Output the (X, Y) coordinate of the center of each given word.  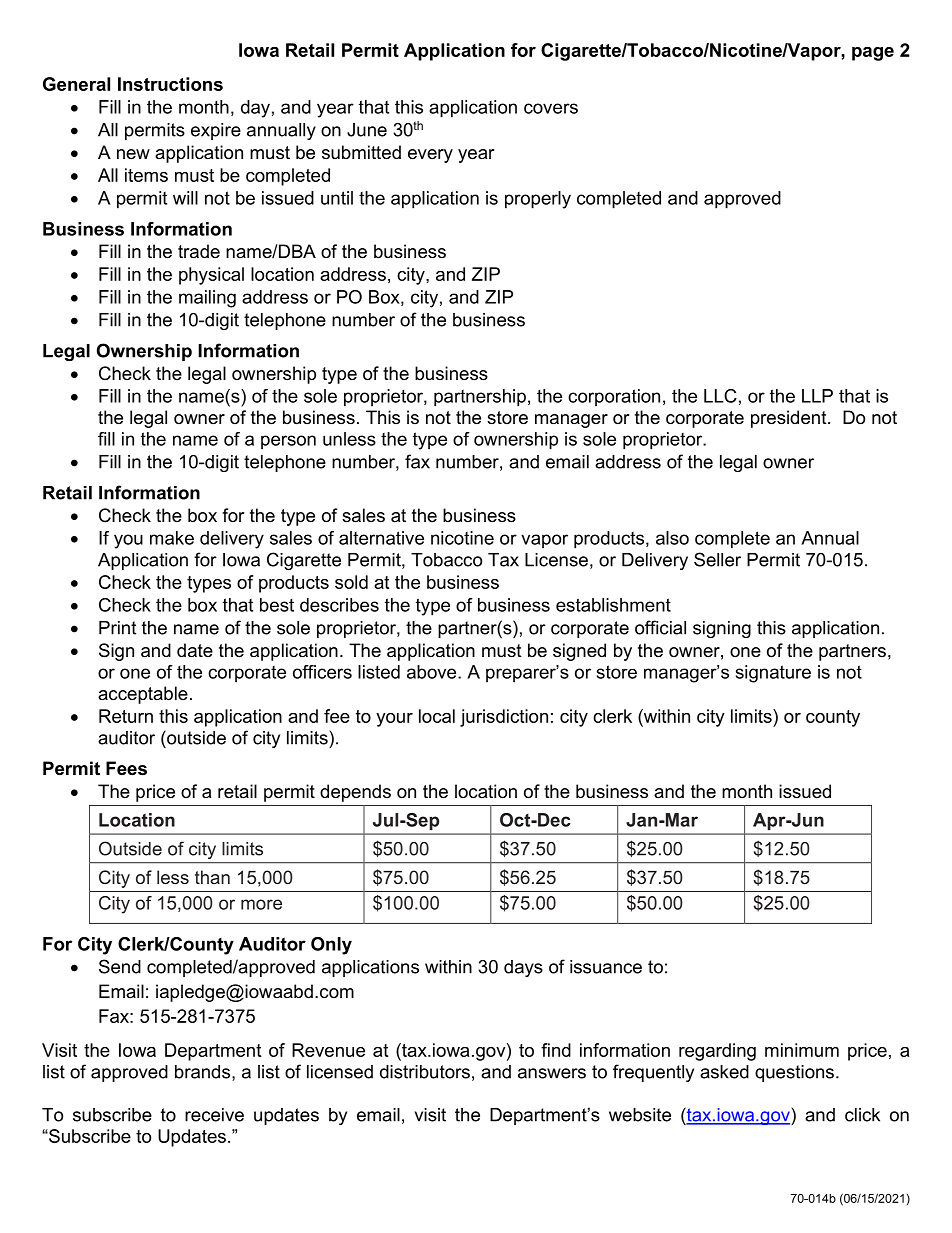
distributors (425, 1072)
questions (794, 1073)
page (873, 54)
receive (214, 1115)
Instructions (170, 84)
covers (551, 108)
